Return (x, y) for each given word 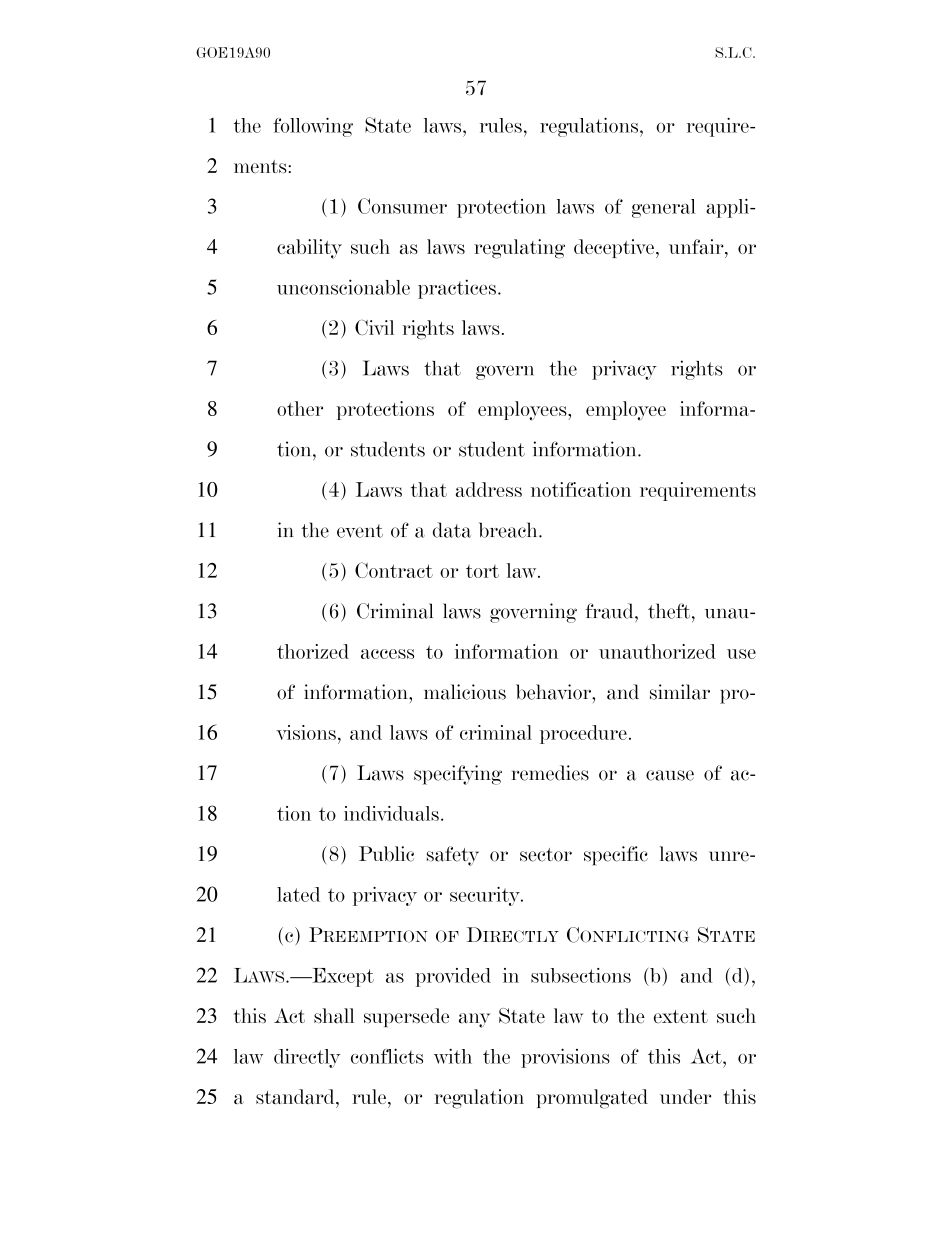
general (664, 208)
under (685, 1096)
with (453, 1056)
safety (453, 856)
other (300, 408)
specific (616, 856)
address (489, 489)
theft (670, 611)
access (387, 654)
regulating (519, 249)
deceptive (614, 248)
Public (386, 854)
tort (482, 571)
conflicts (387, 1056)
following (313, 127)
